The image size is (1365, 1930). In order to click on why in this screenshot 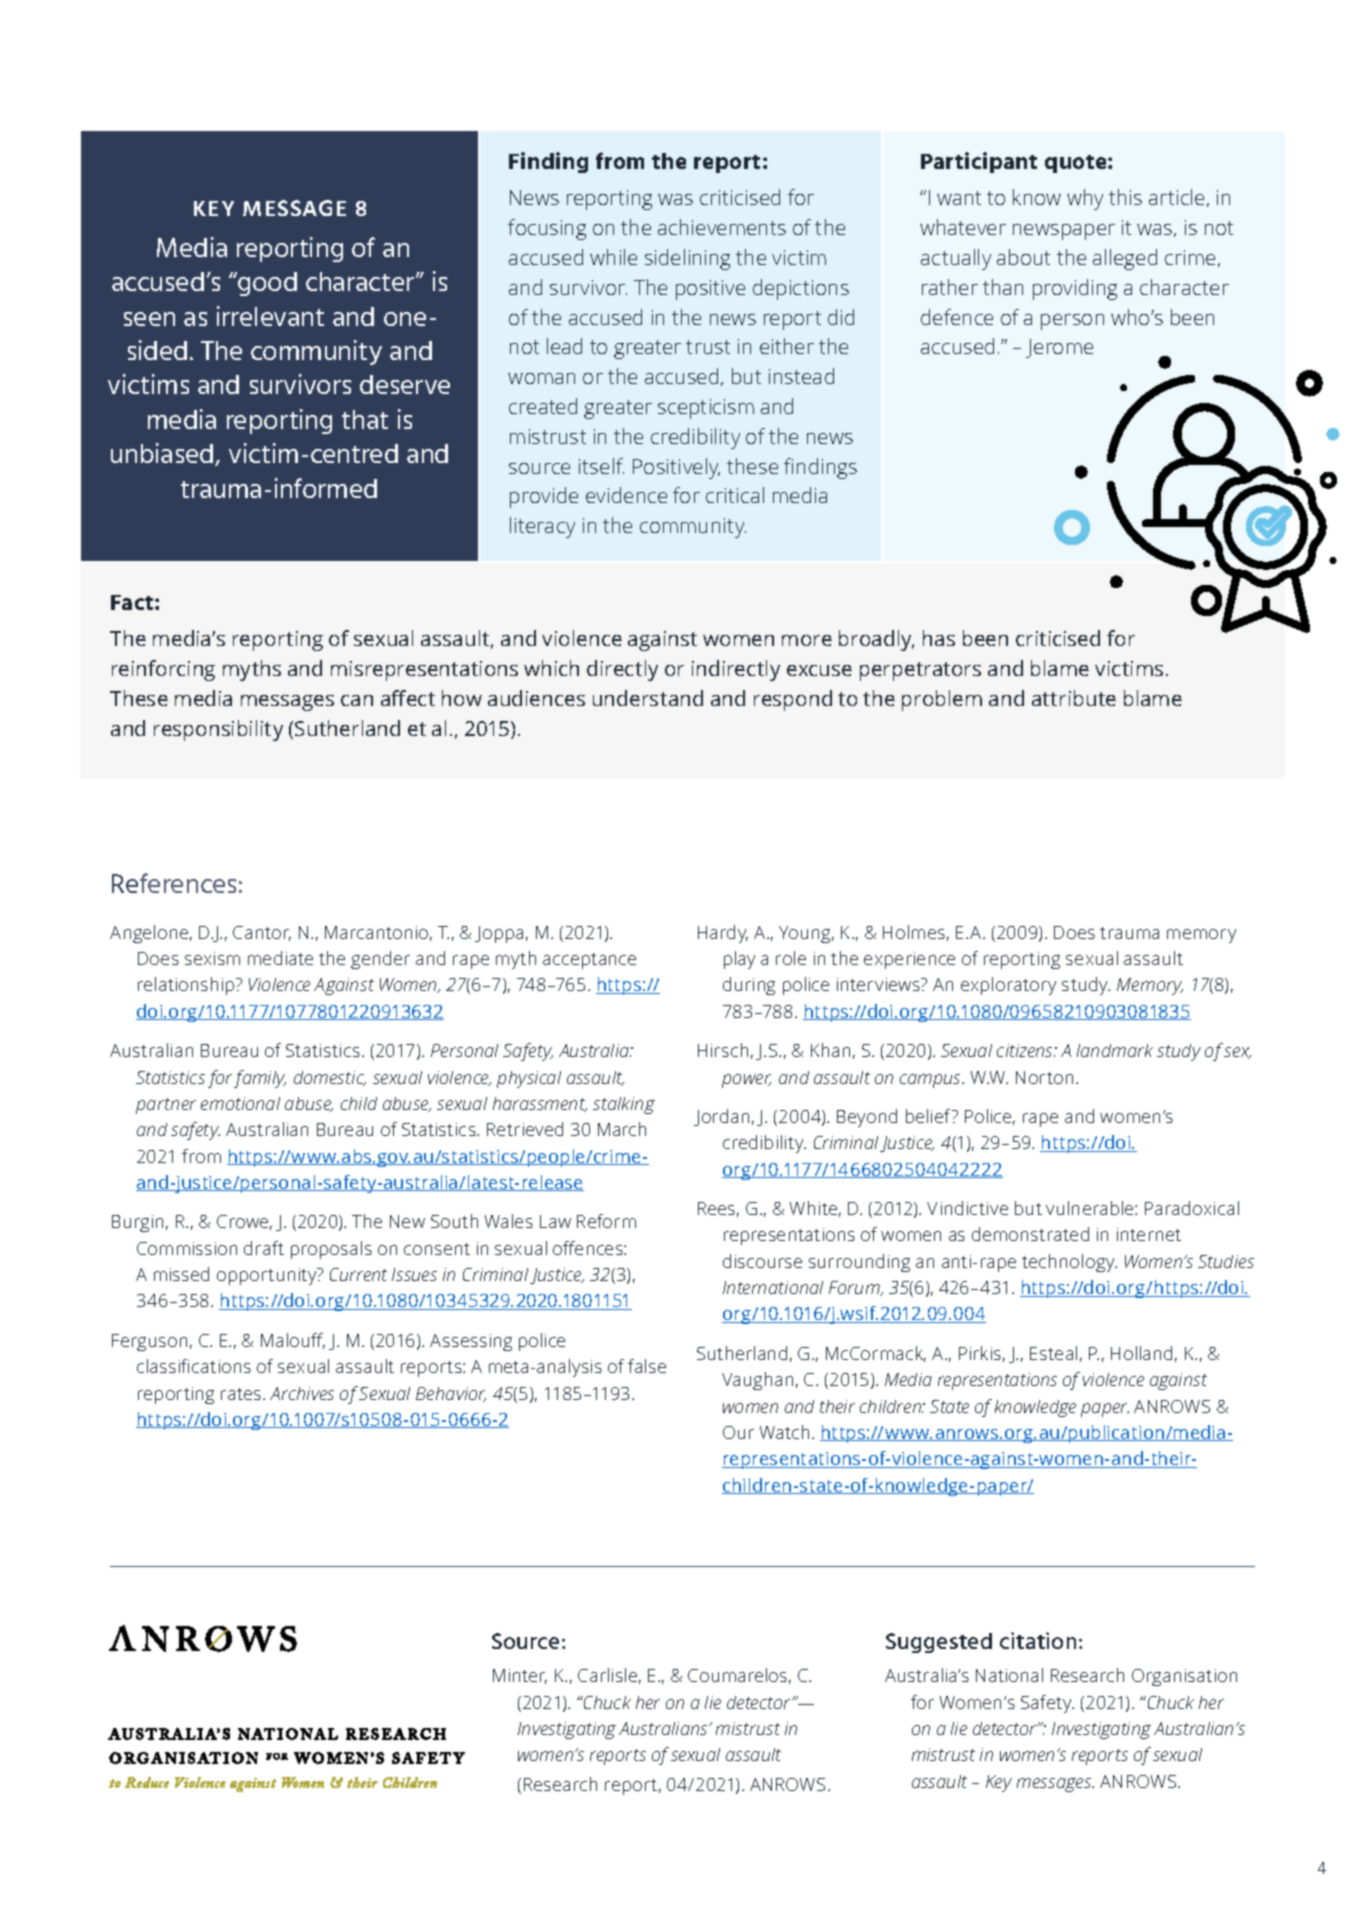, I will do `click(1085, 199)`.
